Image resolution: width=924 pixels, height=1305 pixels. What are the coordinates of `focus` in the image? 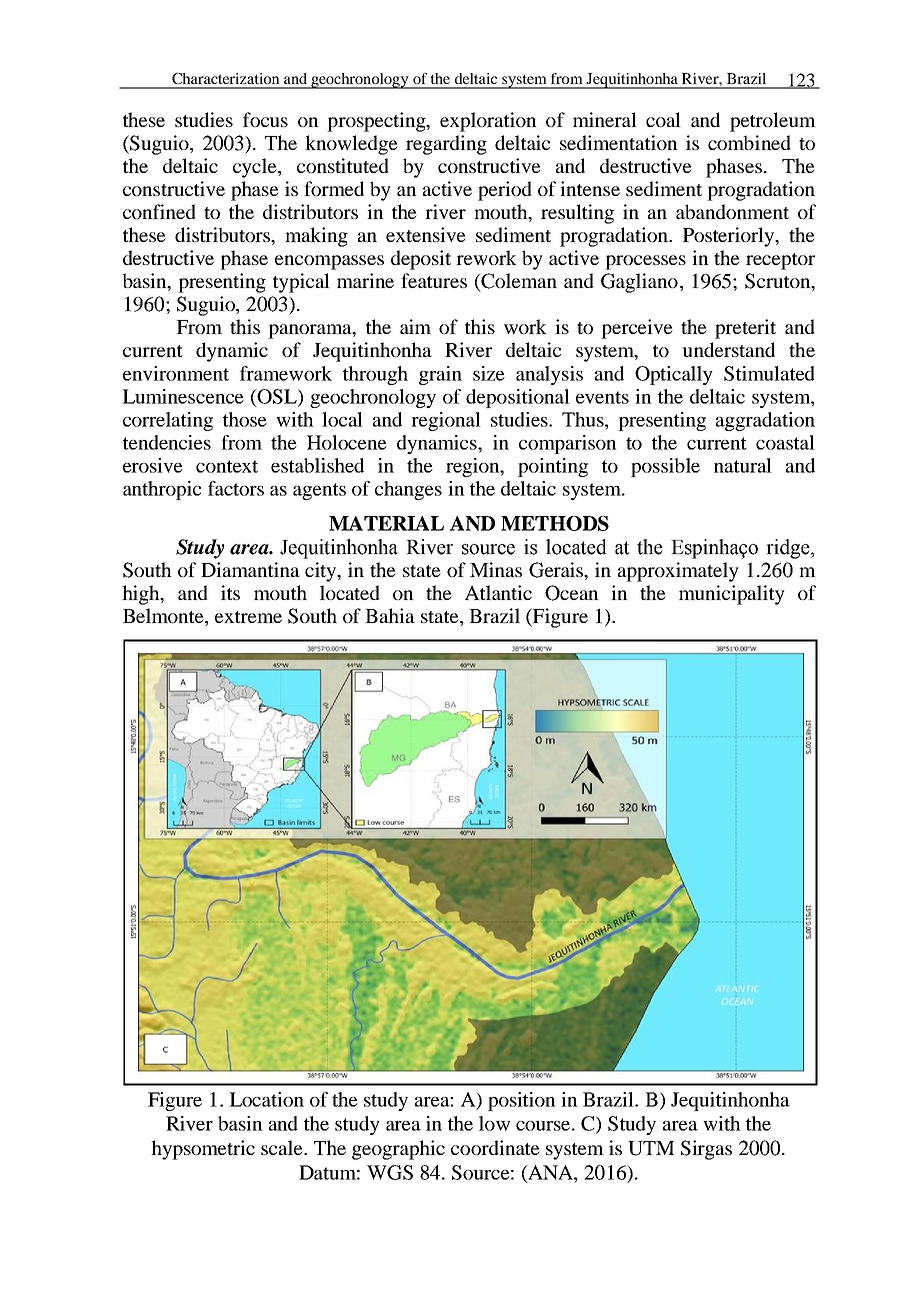 It's located at (265, 119).
